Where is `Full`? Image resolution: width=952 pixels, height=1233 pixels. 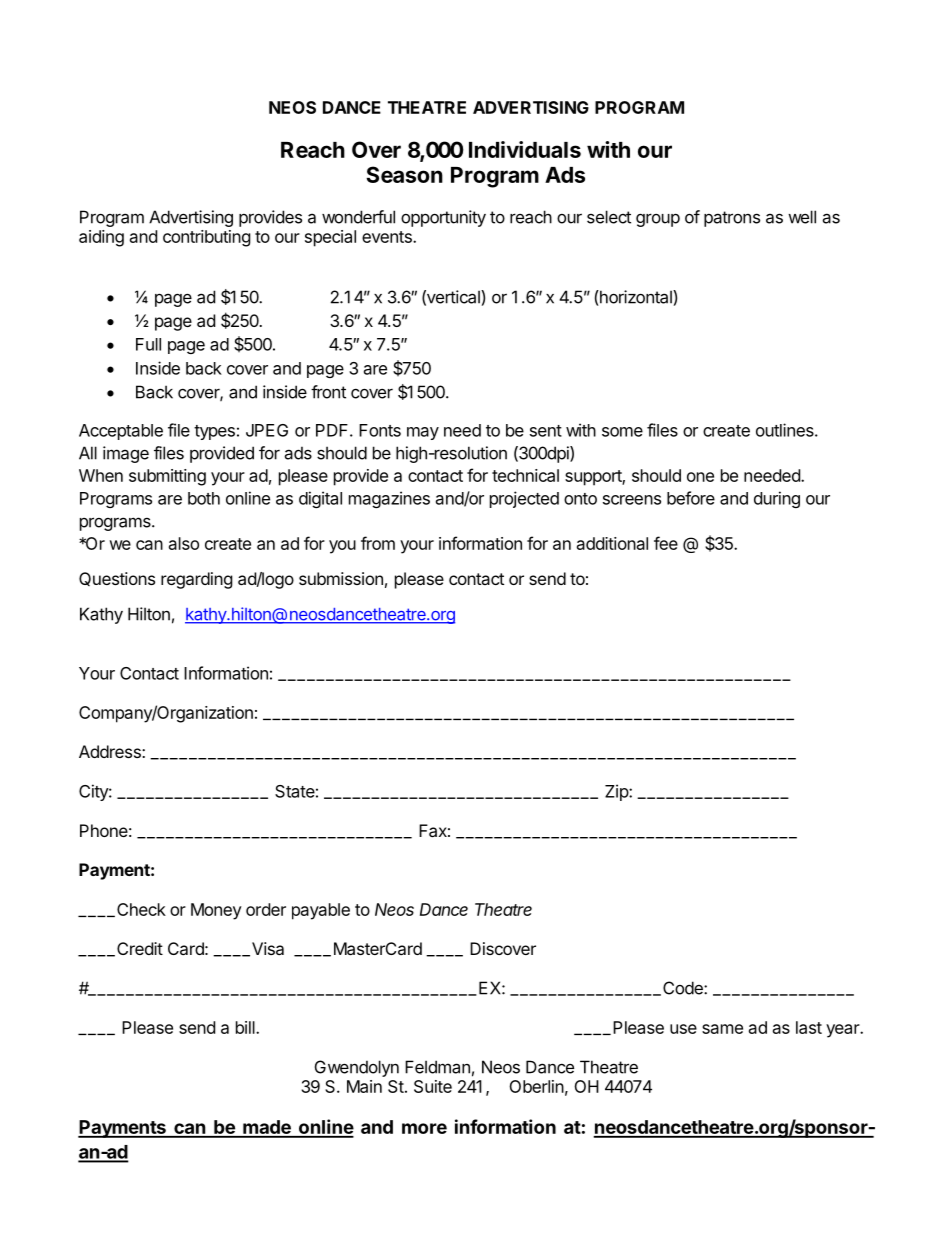 Full is located at coordinates (148, 344).
